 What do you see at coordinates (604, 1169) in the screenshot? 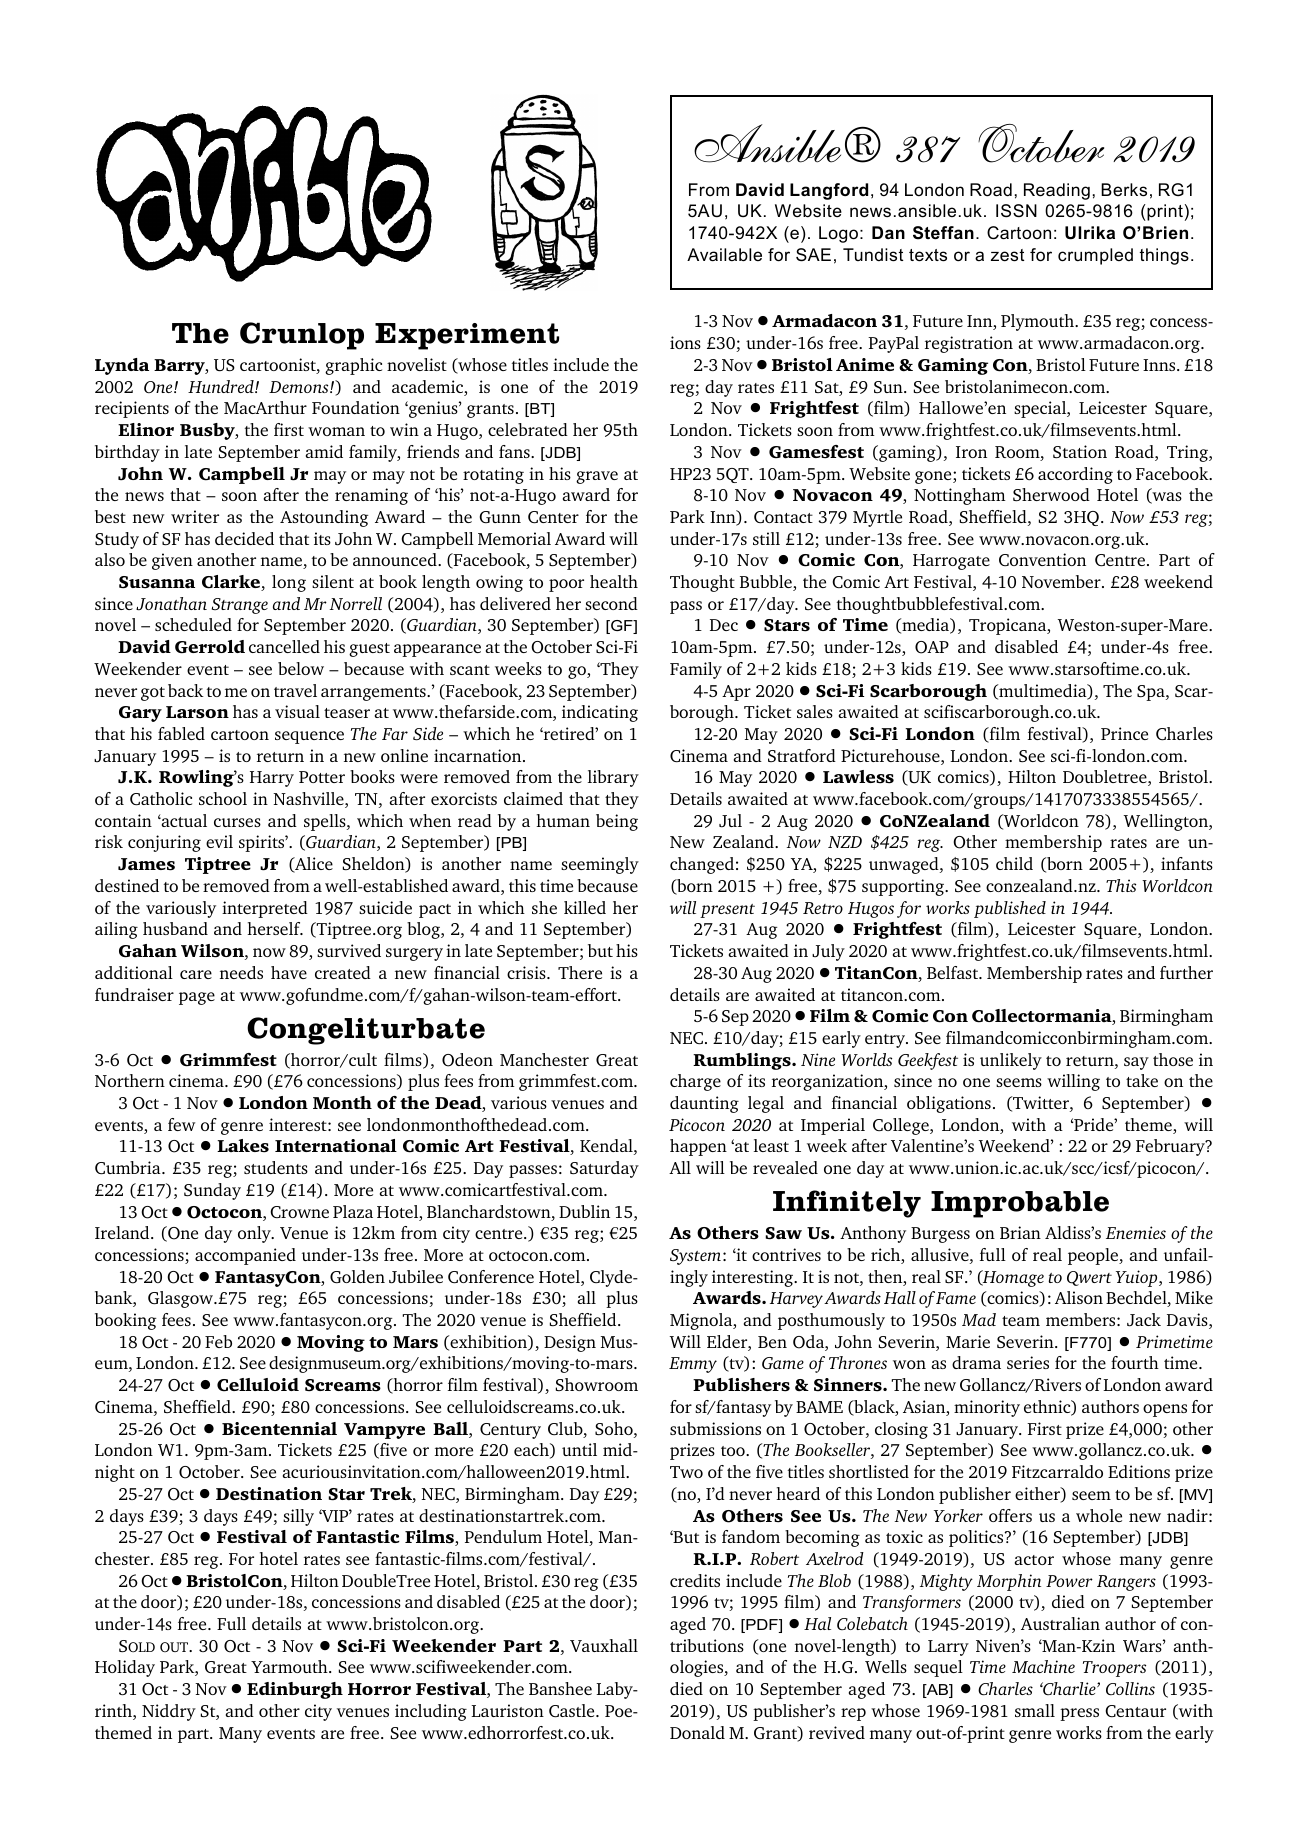
I see `Saturday` at bounding box center [604, 1169].
